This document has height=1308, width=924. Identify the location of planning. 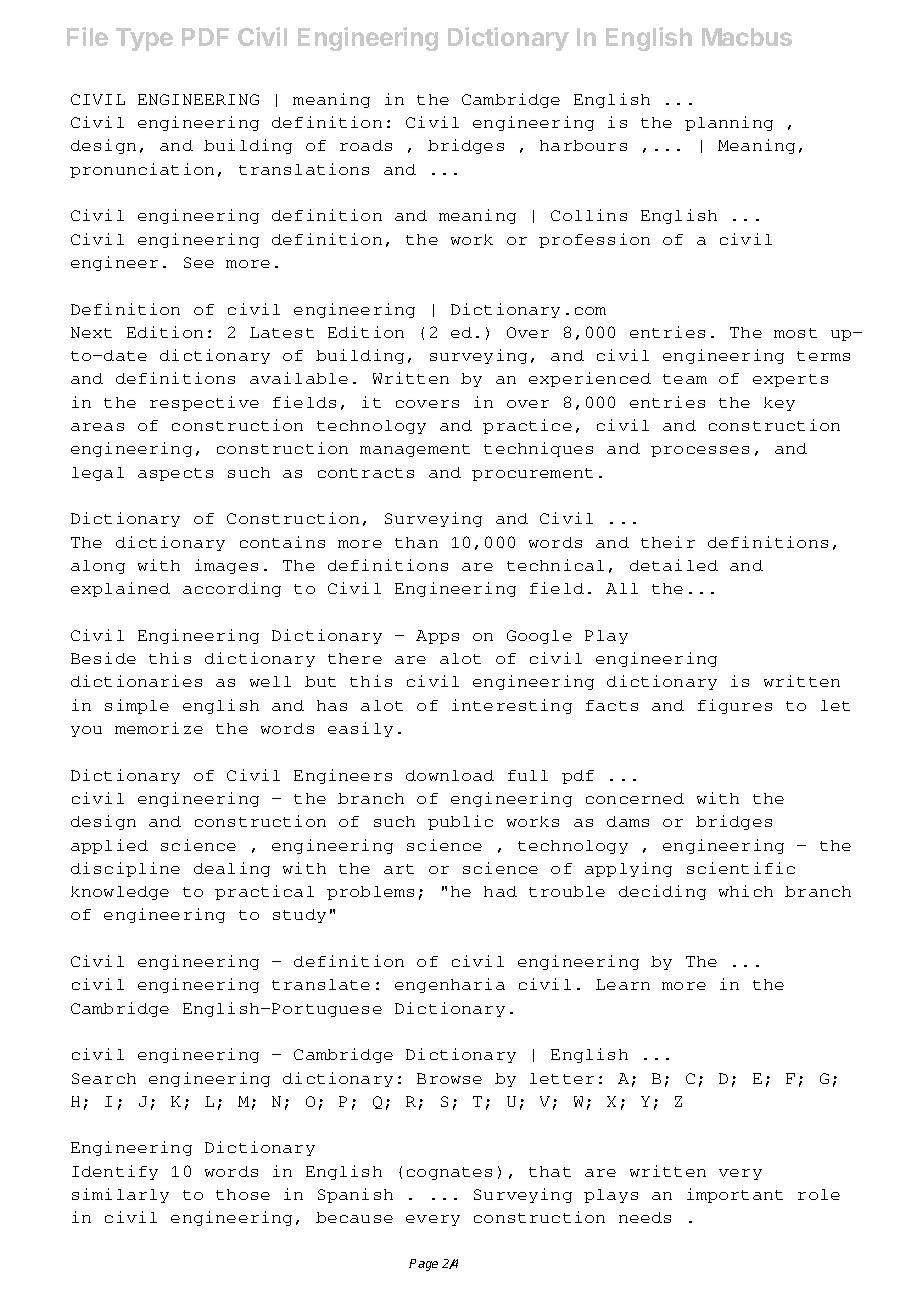
(729, 123).
